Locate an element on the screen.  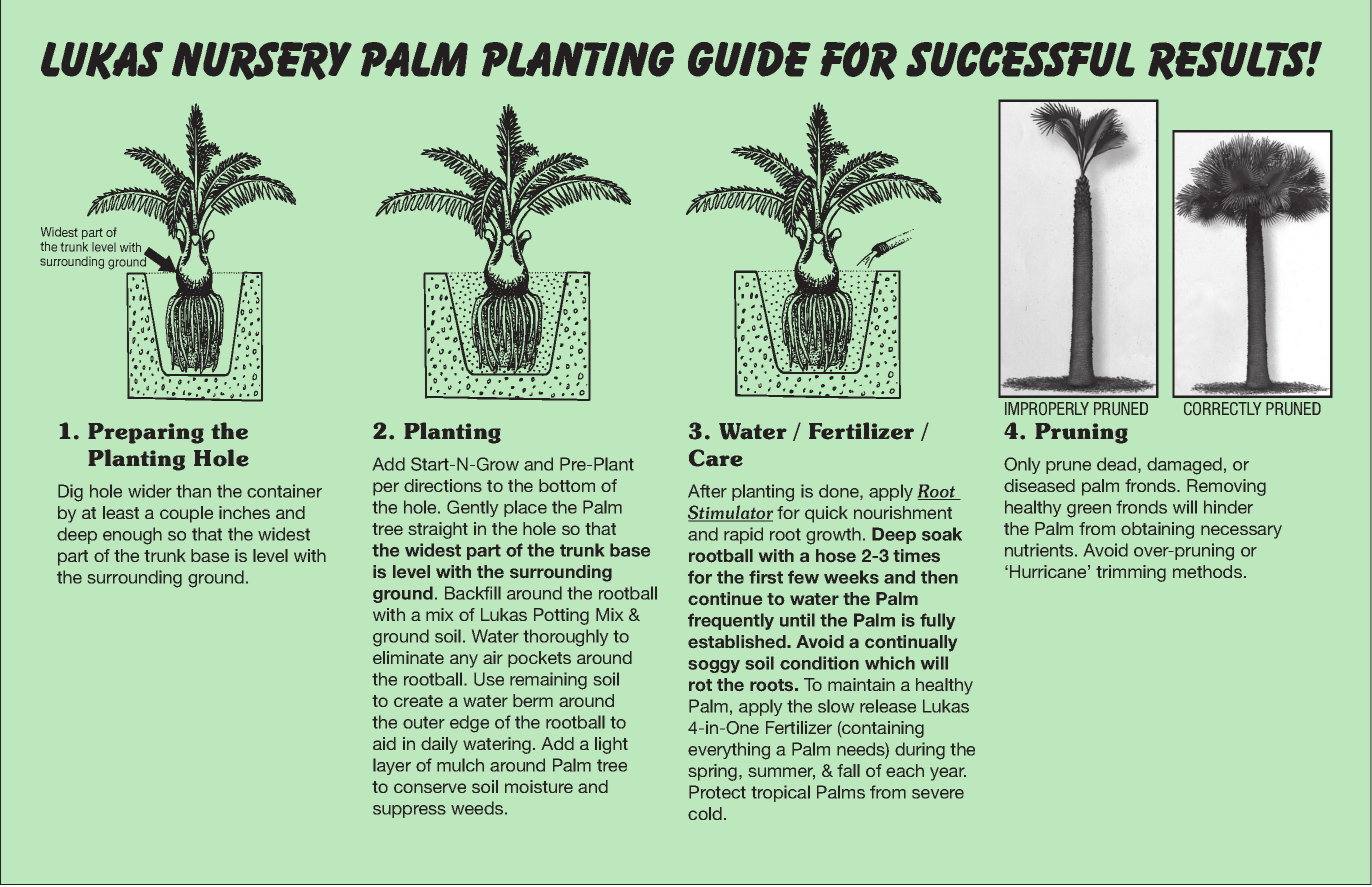
year is located at coordinates (948, 774).
